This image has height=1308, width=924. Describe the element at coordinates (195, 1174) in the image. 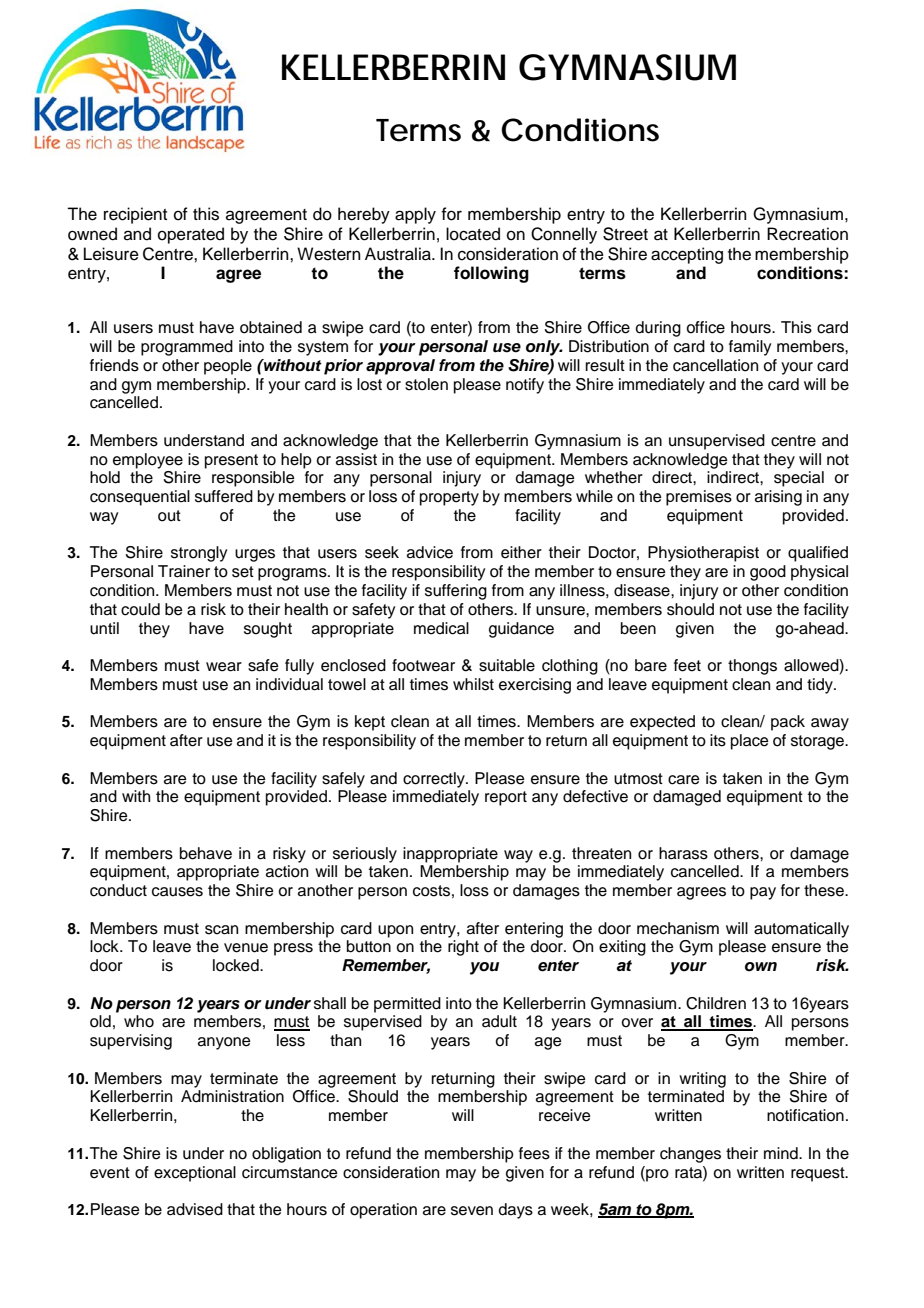

I see `exceptional` at that location.
